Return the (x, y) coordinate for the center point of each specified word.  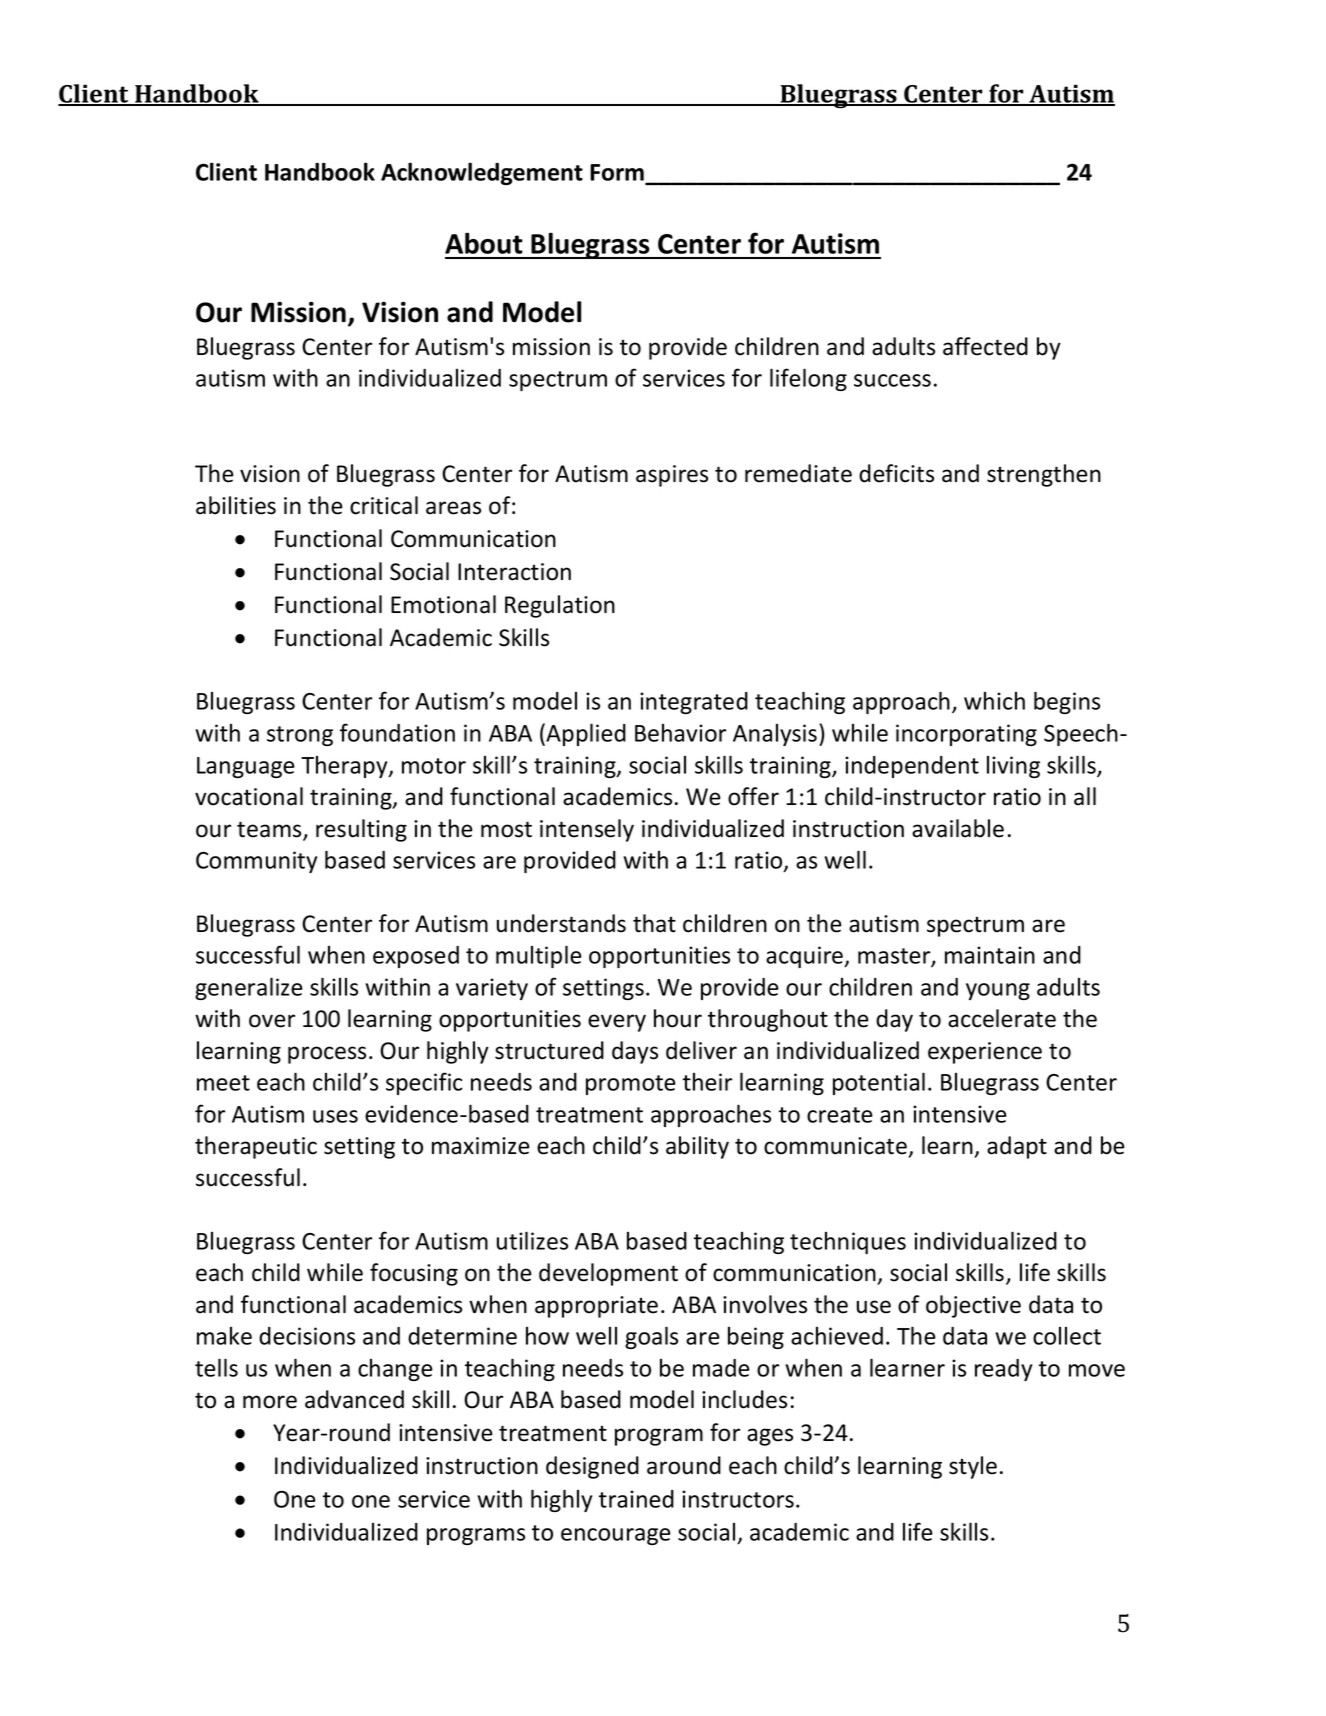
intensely (587, 830)
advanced (354, 1399)
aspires (672, 476)
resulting (361, 830)
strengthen (1044, 475)
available (958, 828)
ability (697, 1147)
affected (985, 346)
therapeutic (256, 1147)
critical (384, 505)
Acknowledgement (482, 173)
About (484, 243)
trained (636, 1499)
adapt (1017, 1147)
